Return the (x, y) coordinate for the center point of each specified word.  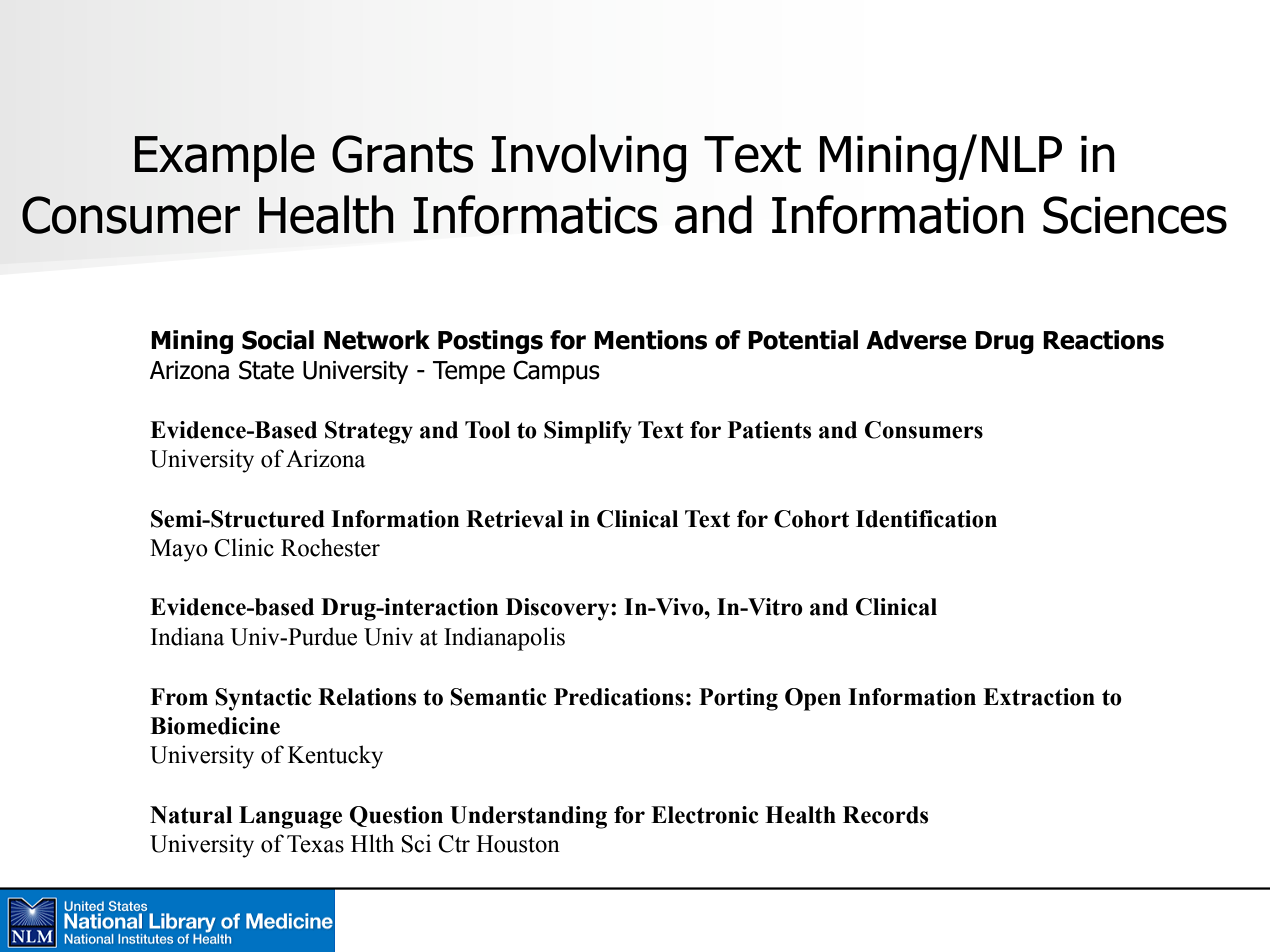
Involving (588, 158)
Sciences (1135, 215)
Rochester (330, 547)
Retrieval (514, 519)
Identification (926, 519)
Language (290, 817)
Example (225, 158)
